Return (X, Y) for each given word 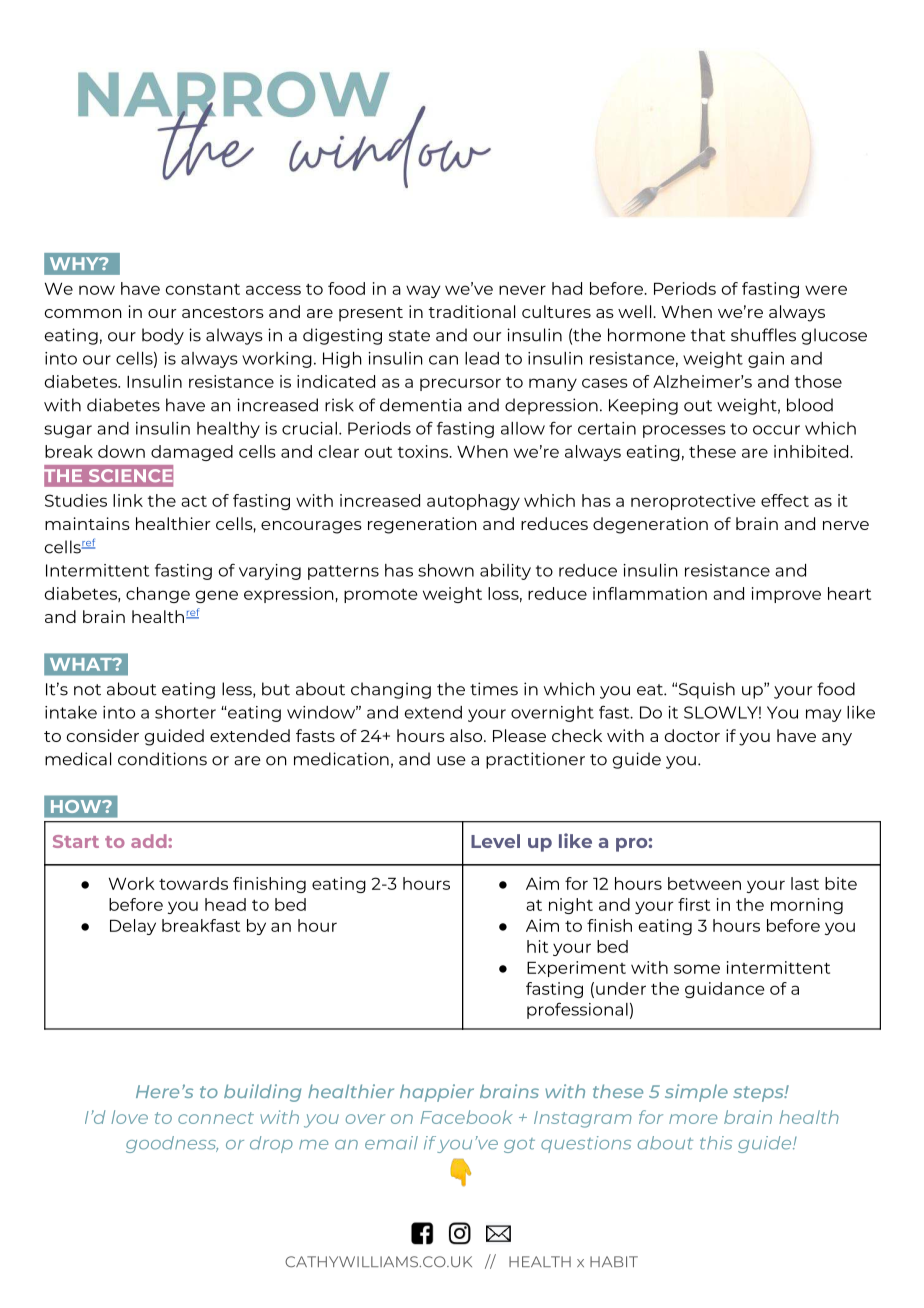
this (716, 1143)
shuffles (763, 335)
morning (807, 906)
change (158, 595)
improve (786, 595)
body (163, 336)
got (519, 1145)
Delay (133, 927)
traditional (471, 311)
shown (446, 570)
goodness (172, 1144)
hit (537, 946)
